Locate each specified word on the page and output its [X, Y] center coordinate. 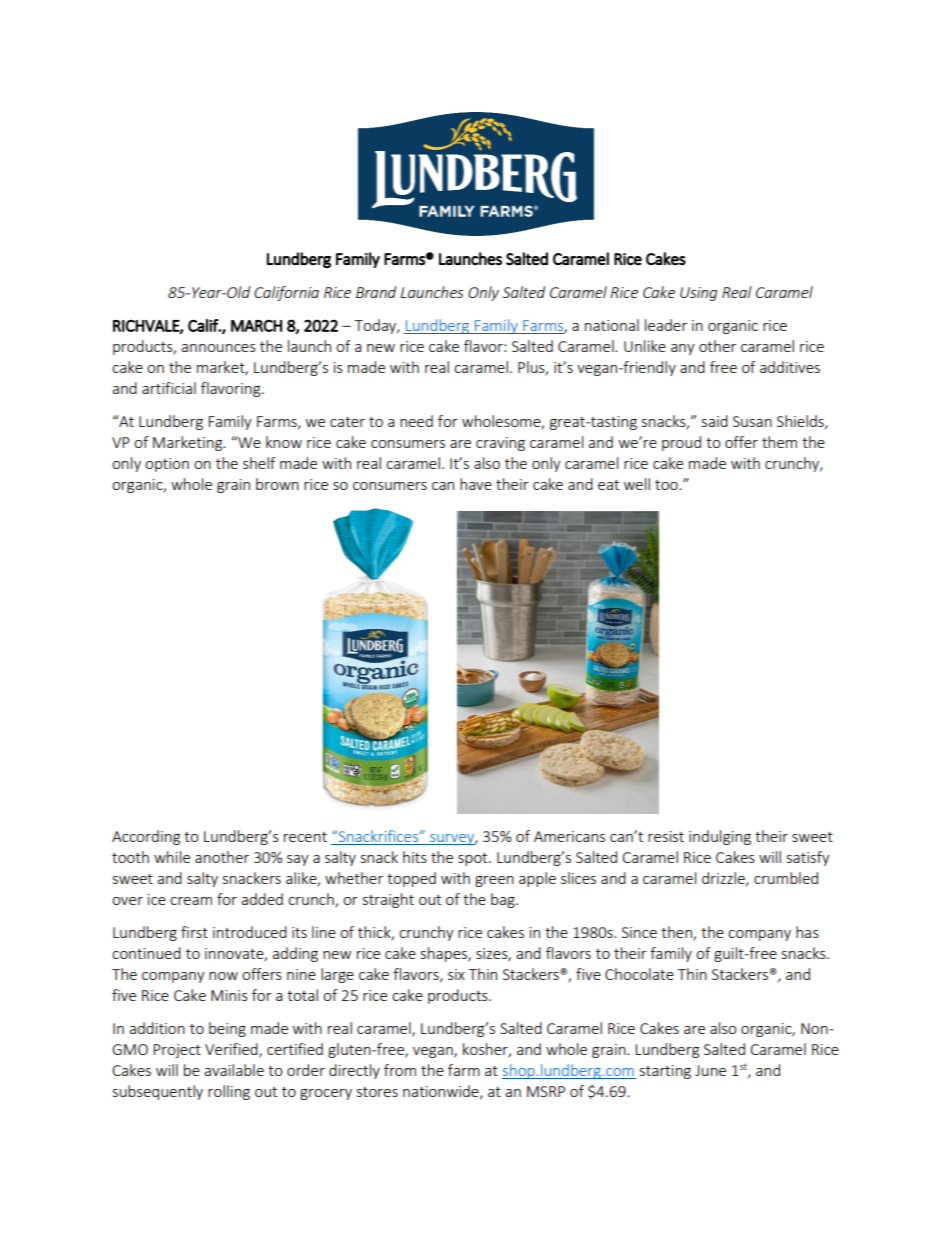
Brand [376, 292]
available [234, 1070]
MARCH [256, 326]
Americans [569, 836]
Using [698, 294]
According [146, 837]
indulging [720, 837]
